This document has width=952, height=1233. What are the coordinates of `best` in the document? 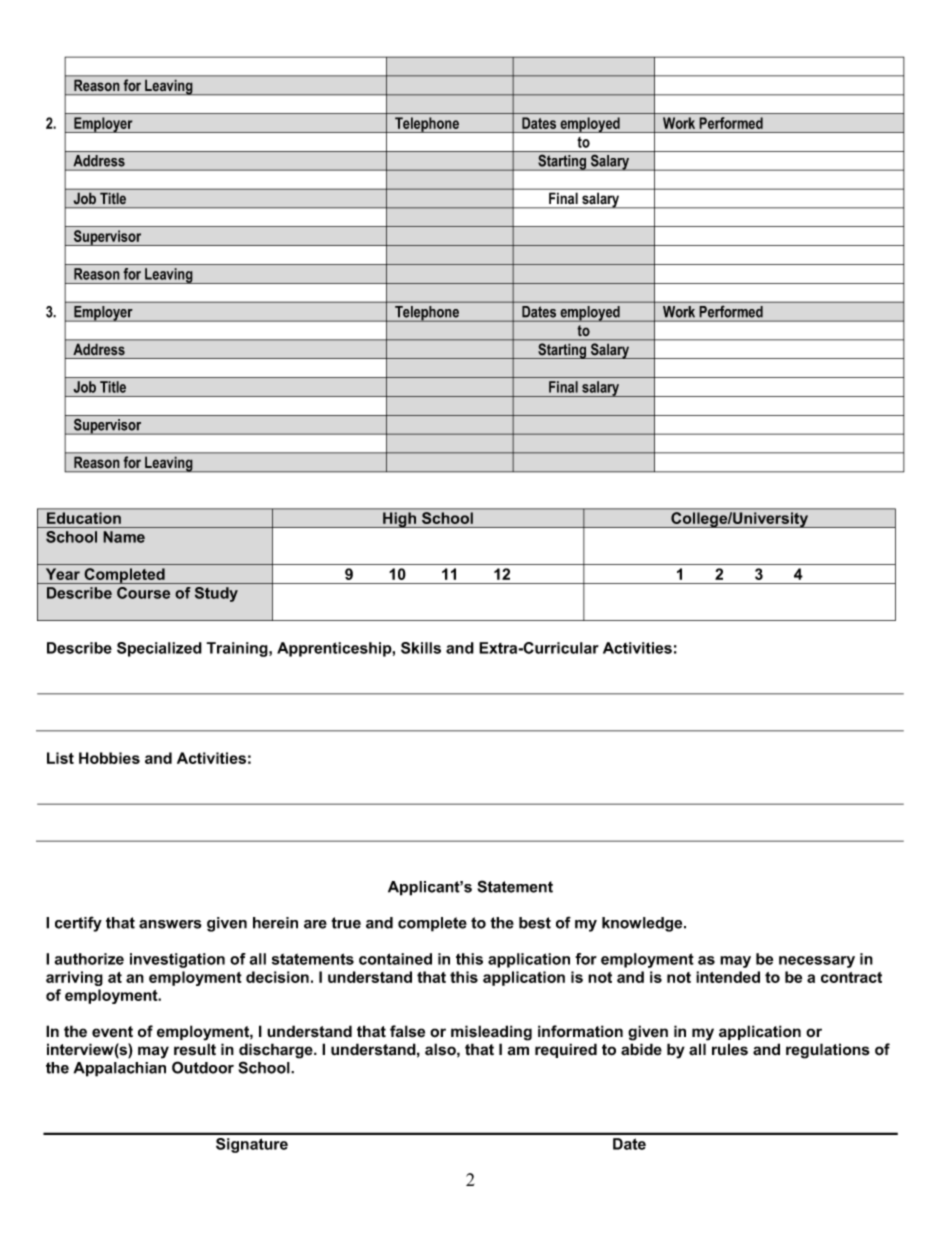 It's located at (535, 923).
